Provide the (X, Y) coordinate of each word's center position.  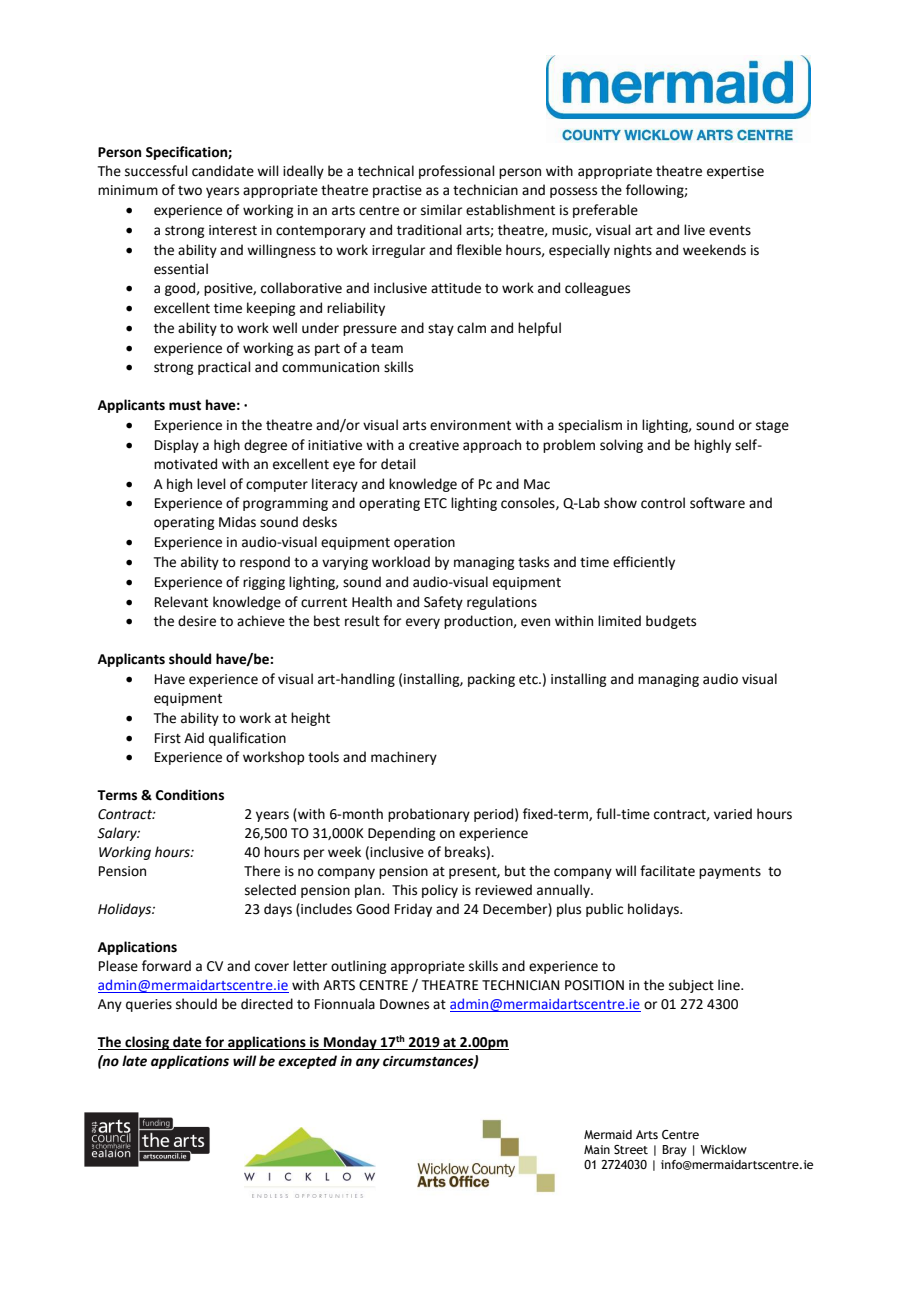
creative (434, 445)
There (262, 871)
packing (491, 680)
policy (440, 891)
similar (441, 210)
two (190, 191)
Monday (350, 1043)
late (134, 1061)
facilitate (667, 871)
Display (177, 446)
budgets (671, 622)
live (694, 230)
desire (197, 621)
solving (621, 446)
